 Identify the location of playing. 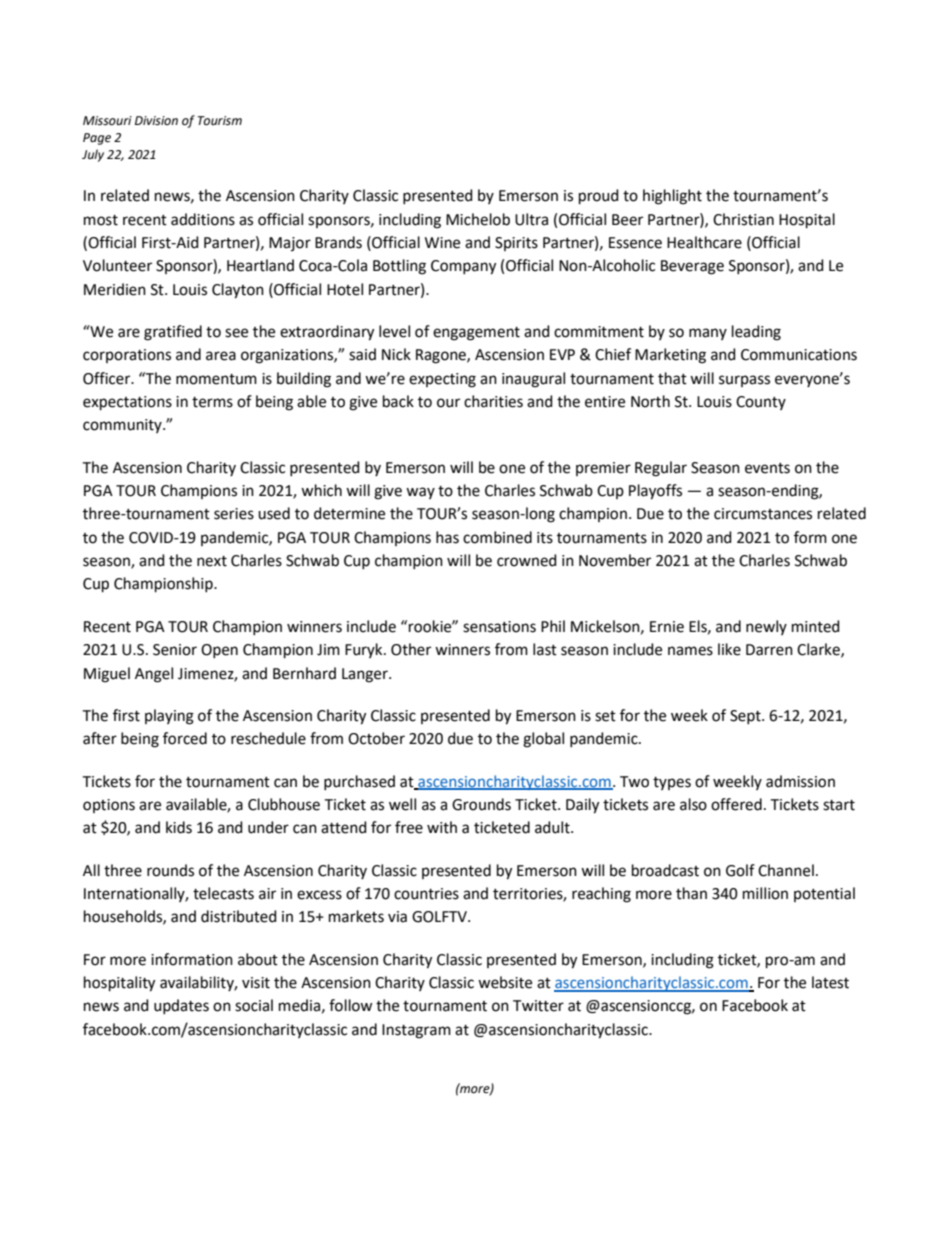
(169, 717).
